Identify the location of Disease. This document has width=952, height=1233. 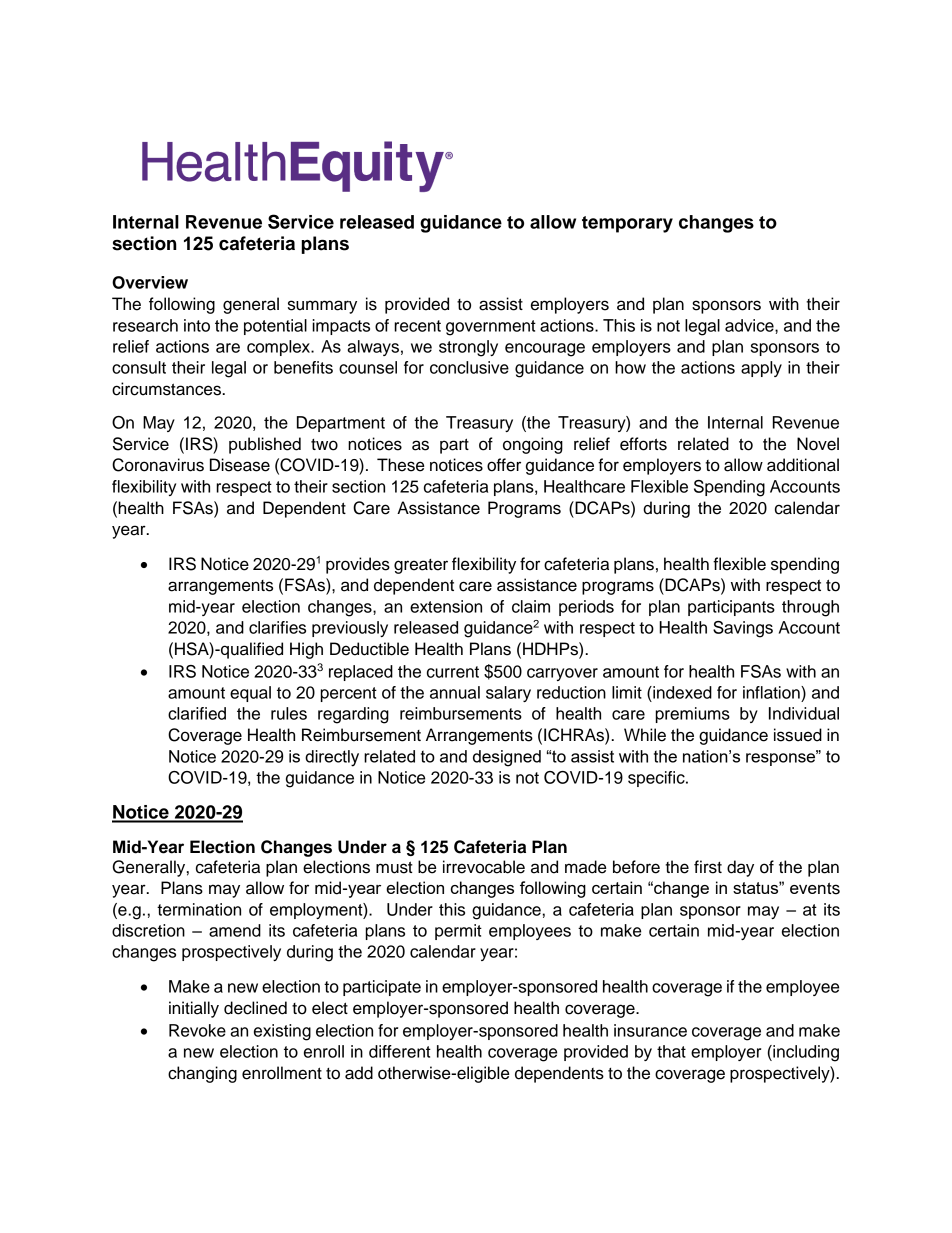
(240, 465).
